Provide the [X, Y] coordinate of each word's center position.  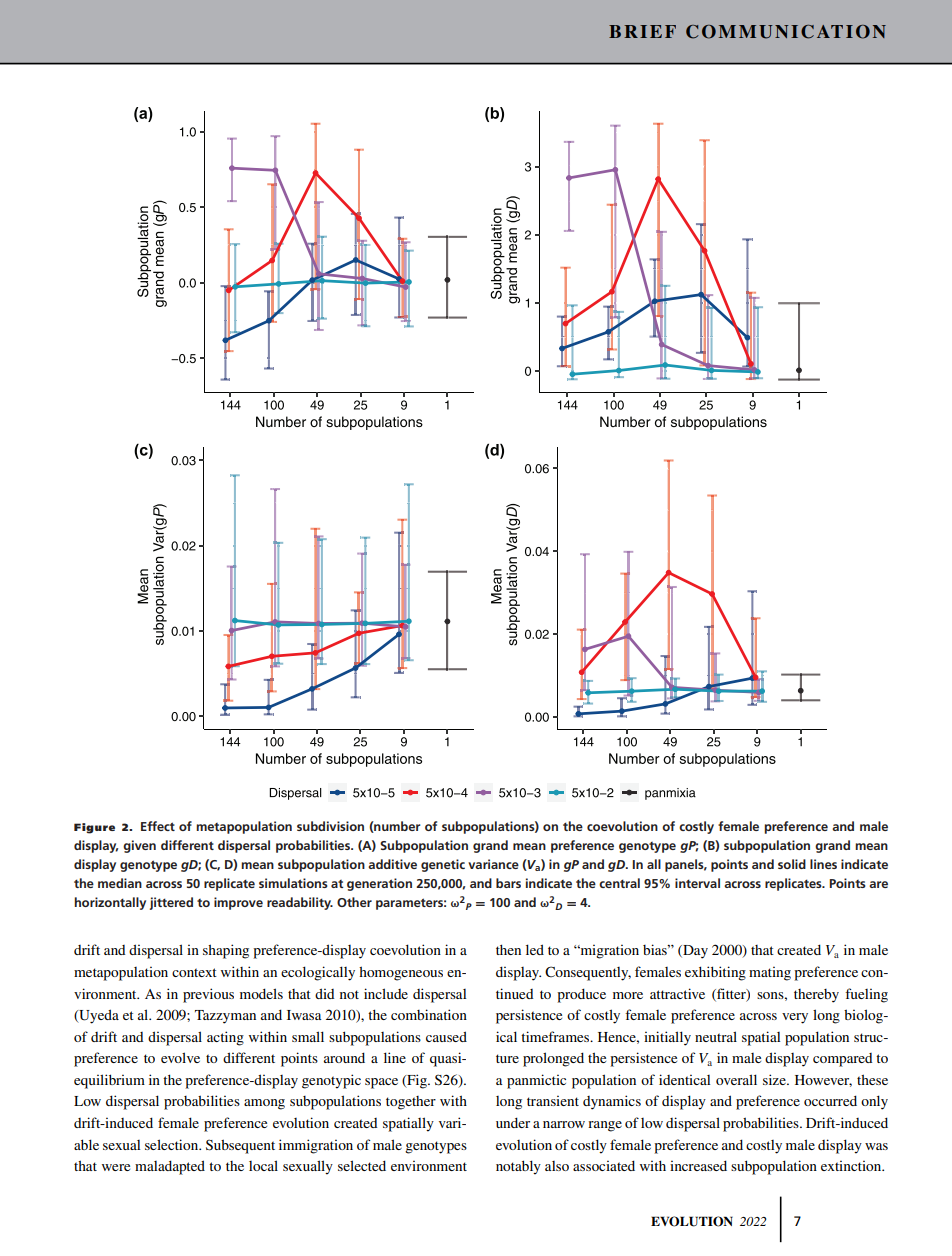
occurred [830, 1100]
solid [792, 864]
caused [446, 1036]
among [264, 1104]
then [508, 949]
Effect [158, 826]
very [795, 1018]
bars [508, 883]
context [194, 972]
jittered [171, 903]
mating [770, 973]
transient [553, 1100]
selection [173, 1144]
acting [225, 1038]
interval [697, 883]
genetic [443, 865]
